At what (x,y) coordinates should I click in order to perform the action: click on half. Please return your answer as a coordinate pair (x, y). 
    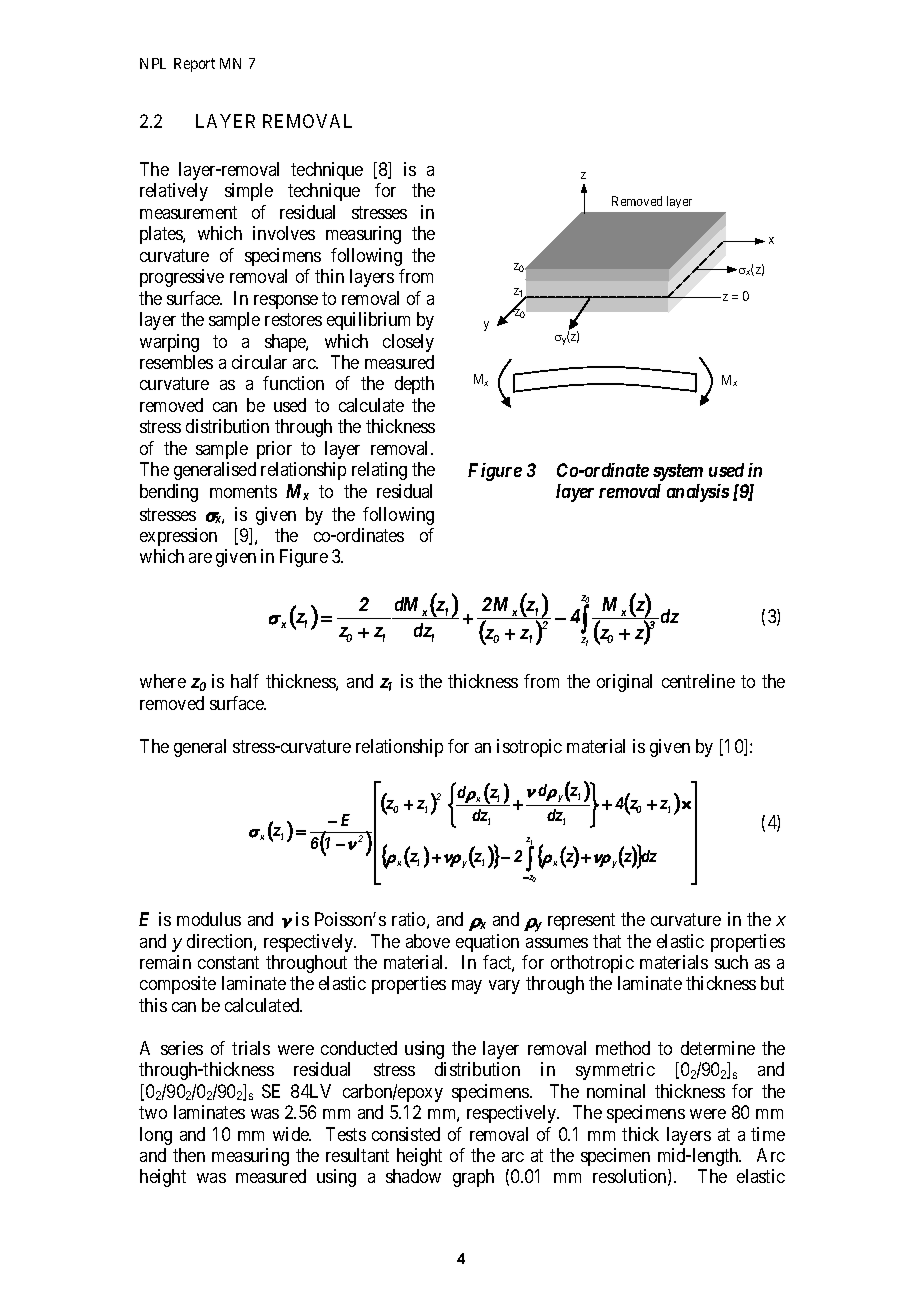
    Looking at the image, I should click on (245, 681).
